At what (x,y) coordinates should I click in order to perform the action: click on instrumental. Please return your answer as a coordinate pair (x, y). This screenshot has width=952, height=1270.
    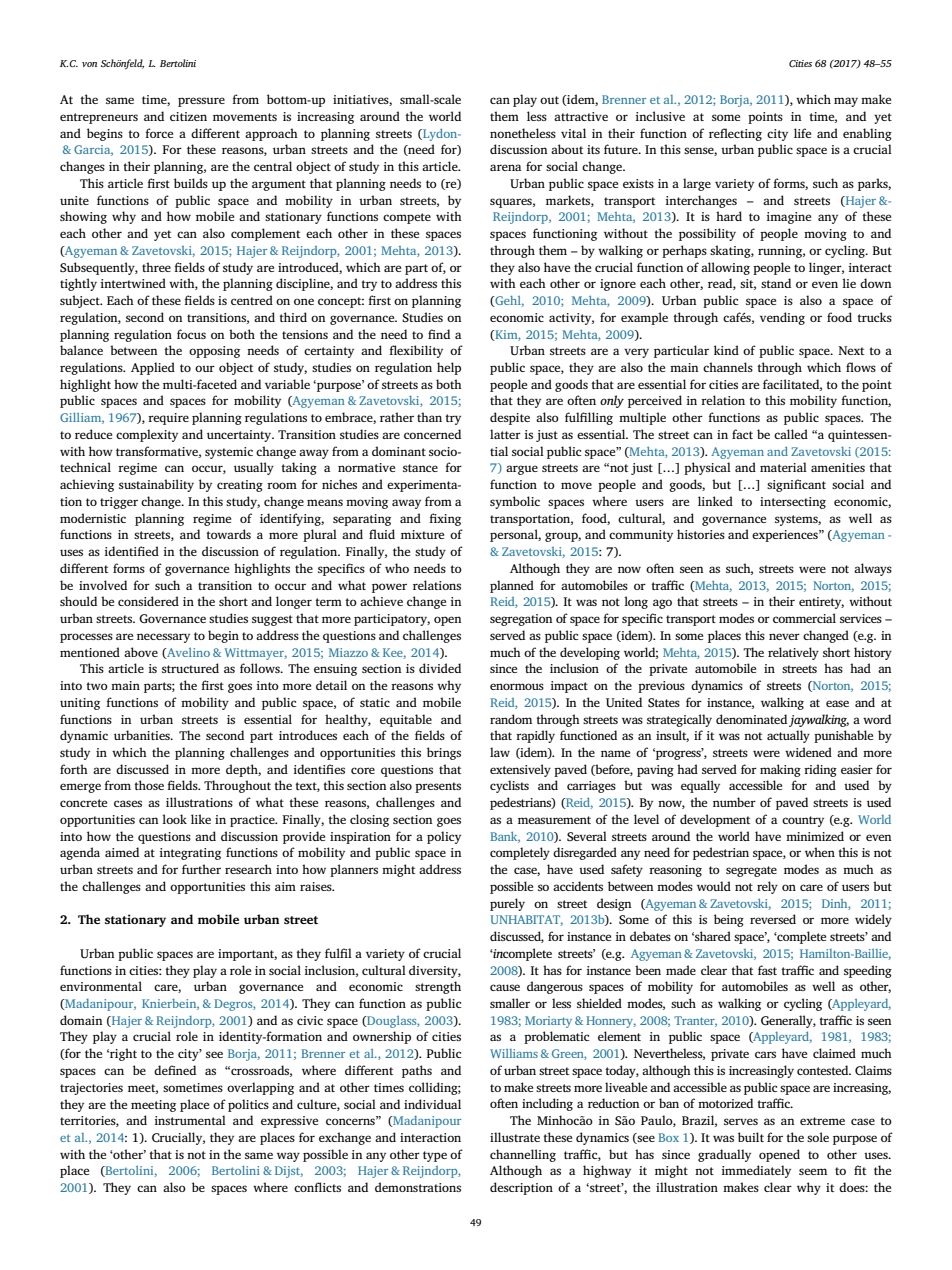
    Looking at the image, I should click on (190, 1120).
